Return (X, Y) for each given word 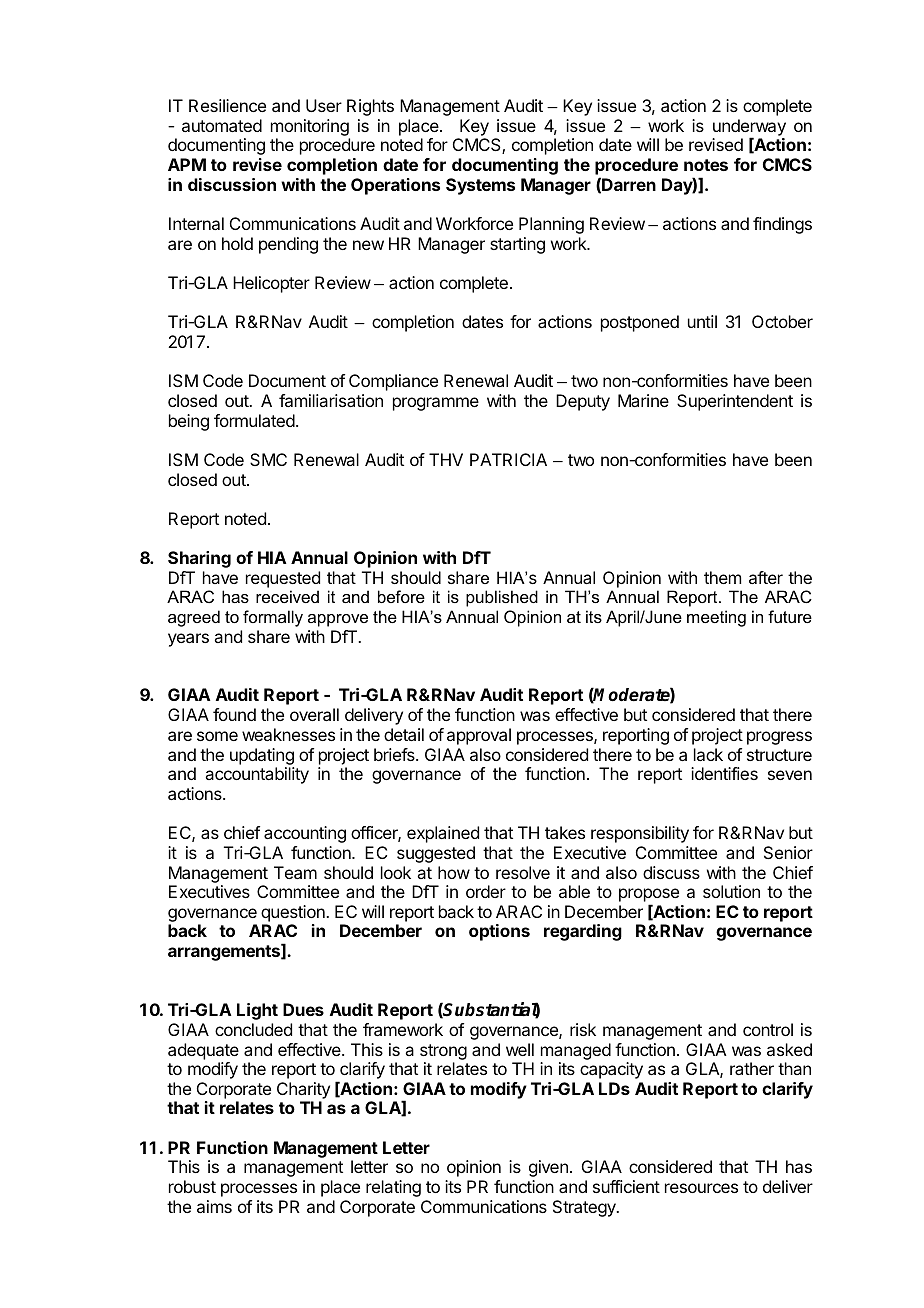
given (548, 1168)
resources (701, 1188)
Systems (480, 186)
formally (273, 618)
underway (749, 128)
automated (222, 125)
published (502, 598)
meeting (716, 618)
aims (214, 1206)
